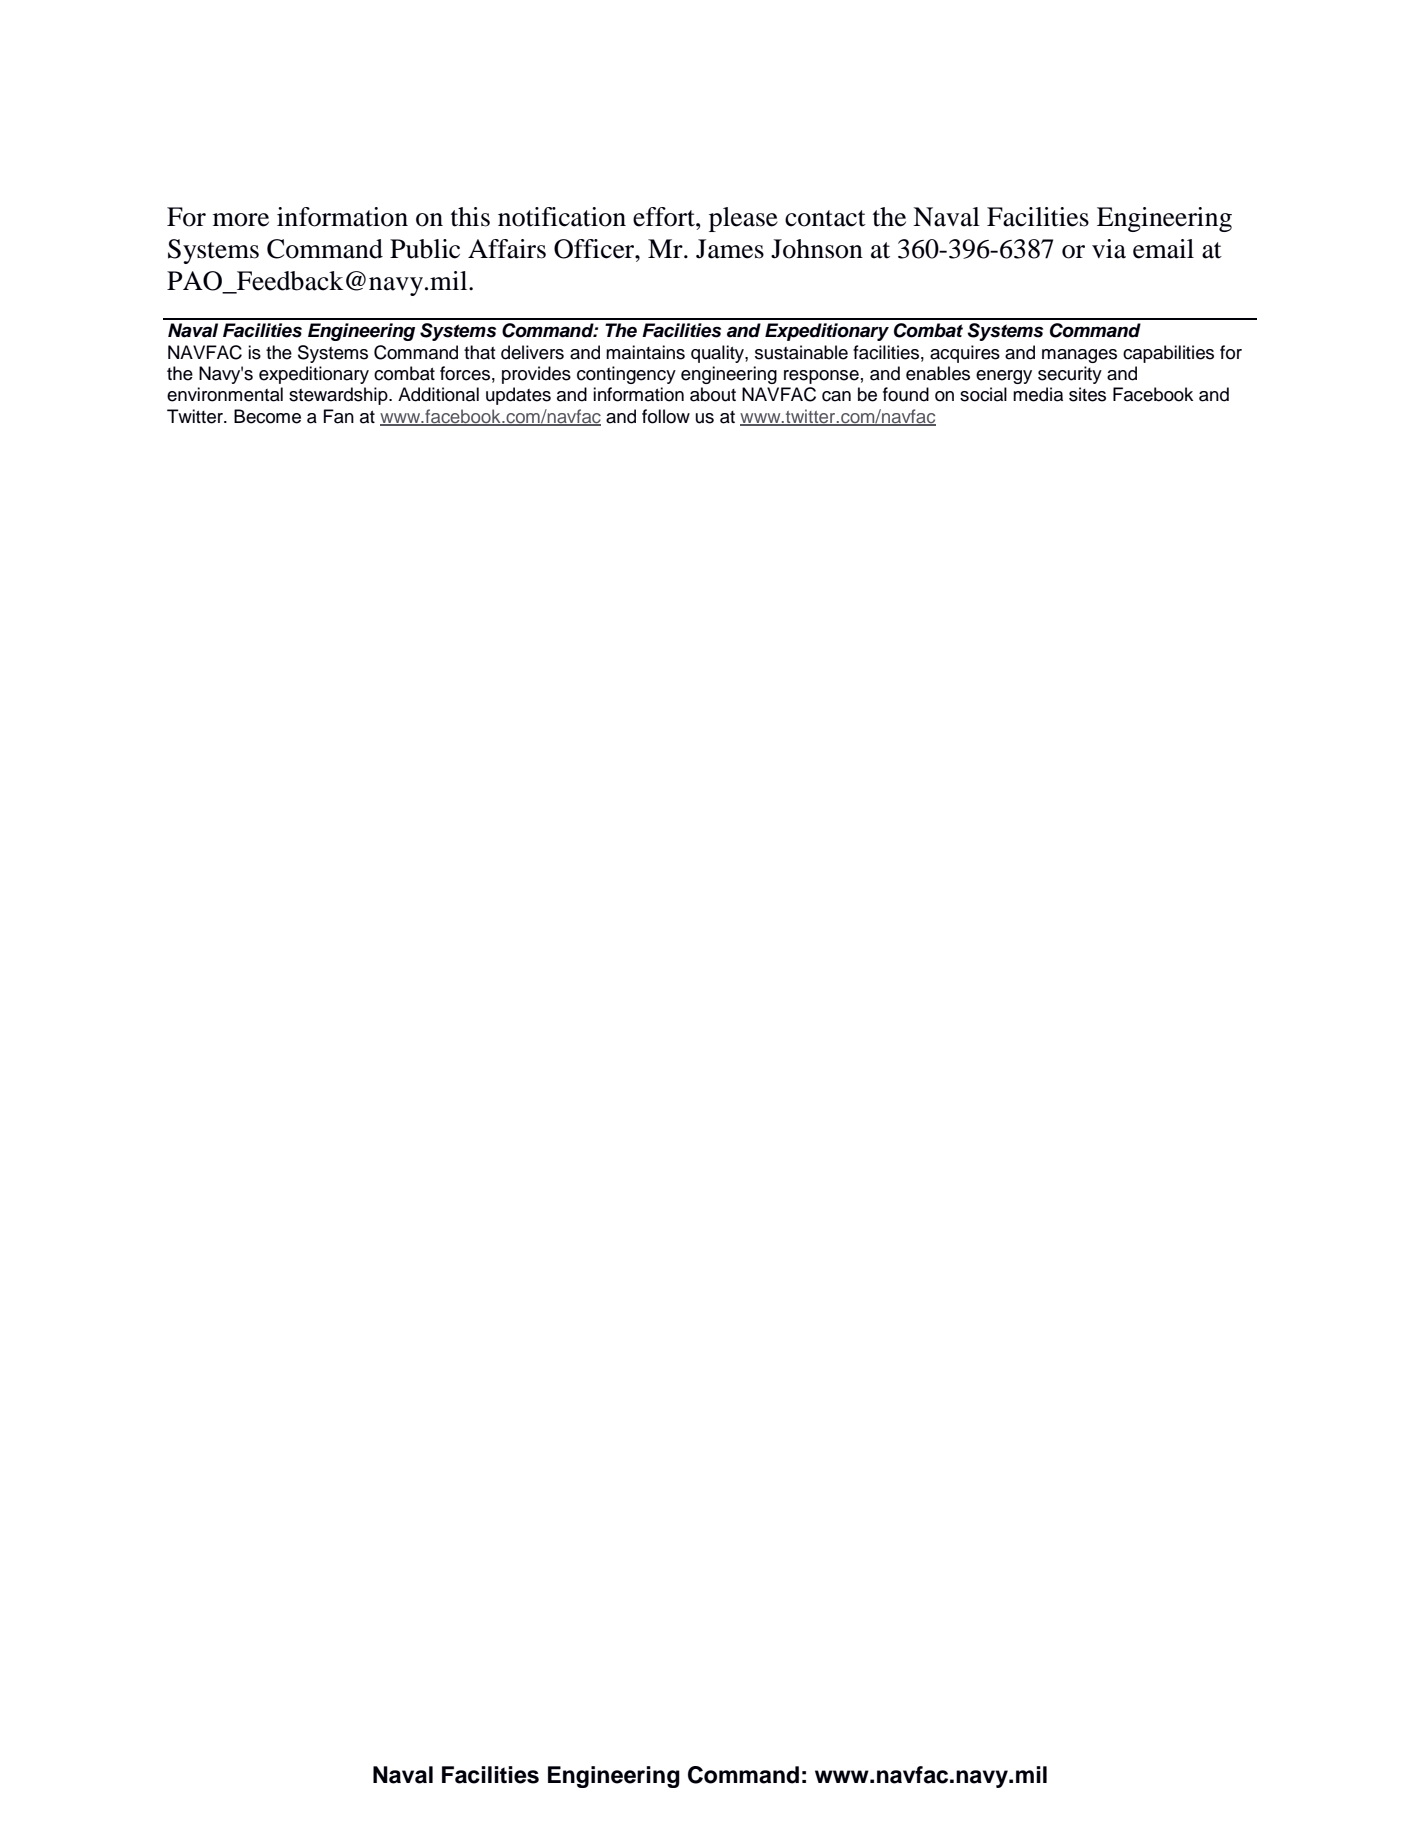  I want to click on that, so click(479, 352).
